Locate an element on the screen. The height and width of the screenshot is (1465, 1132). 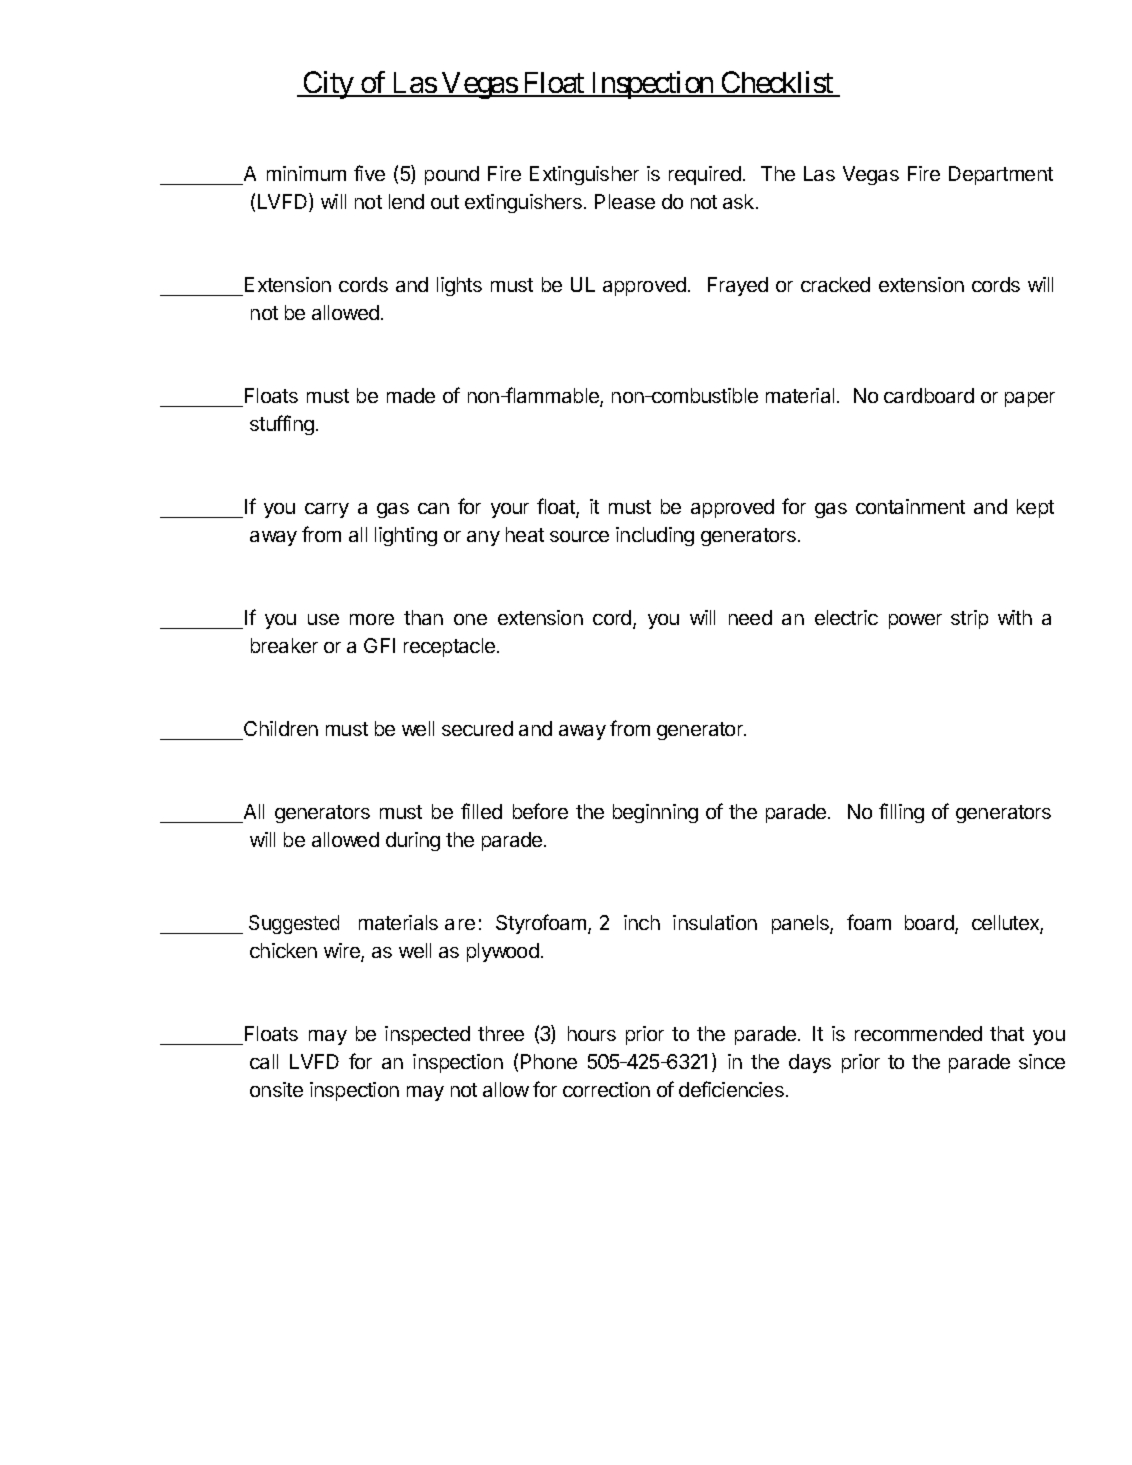
inspected is located at coordinates (427, 1035).
